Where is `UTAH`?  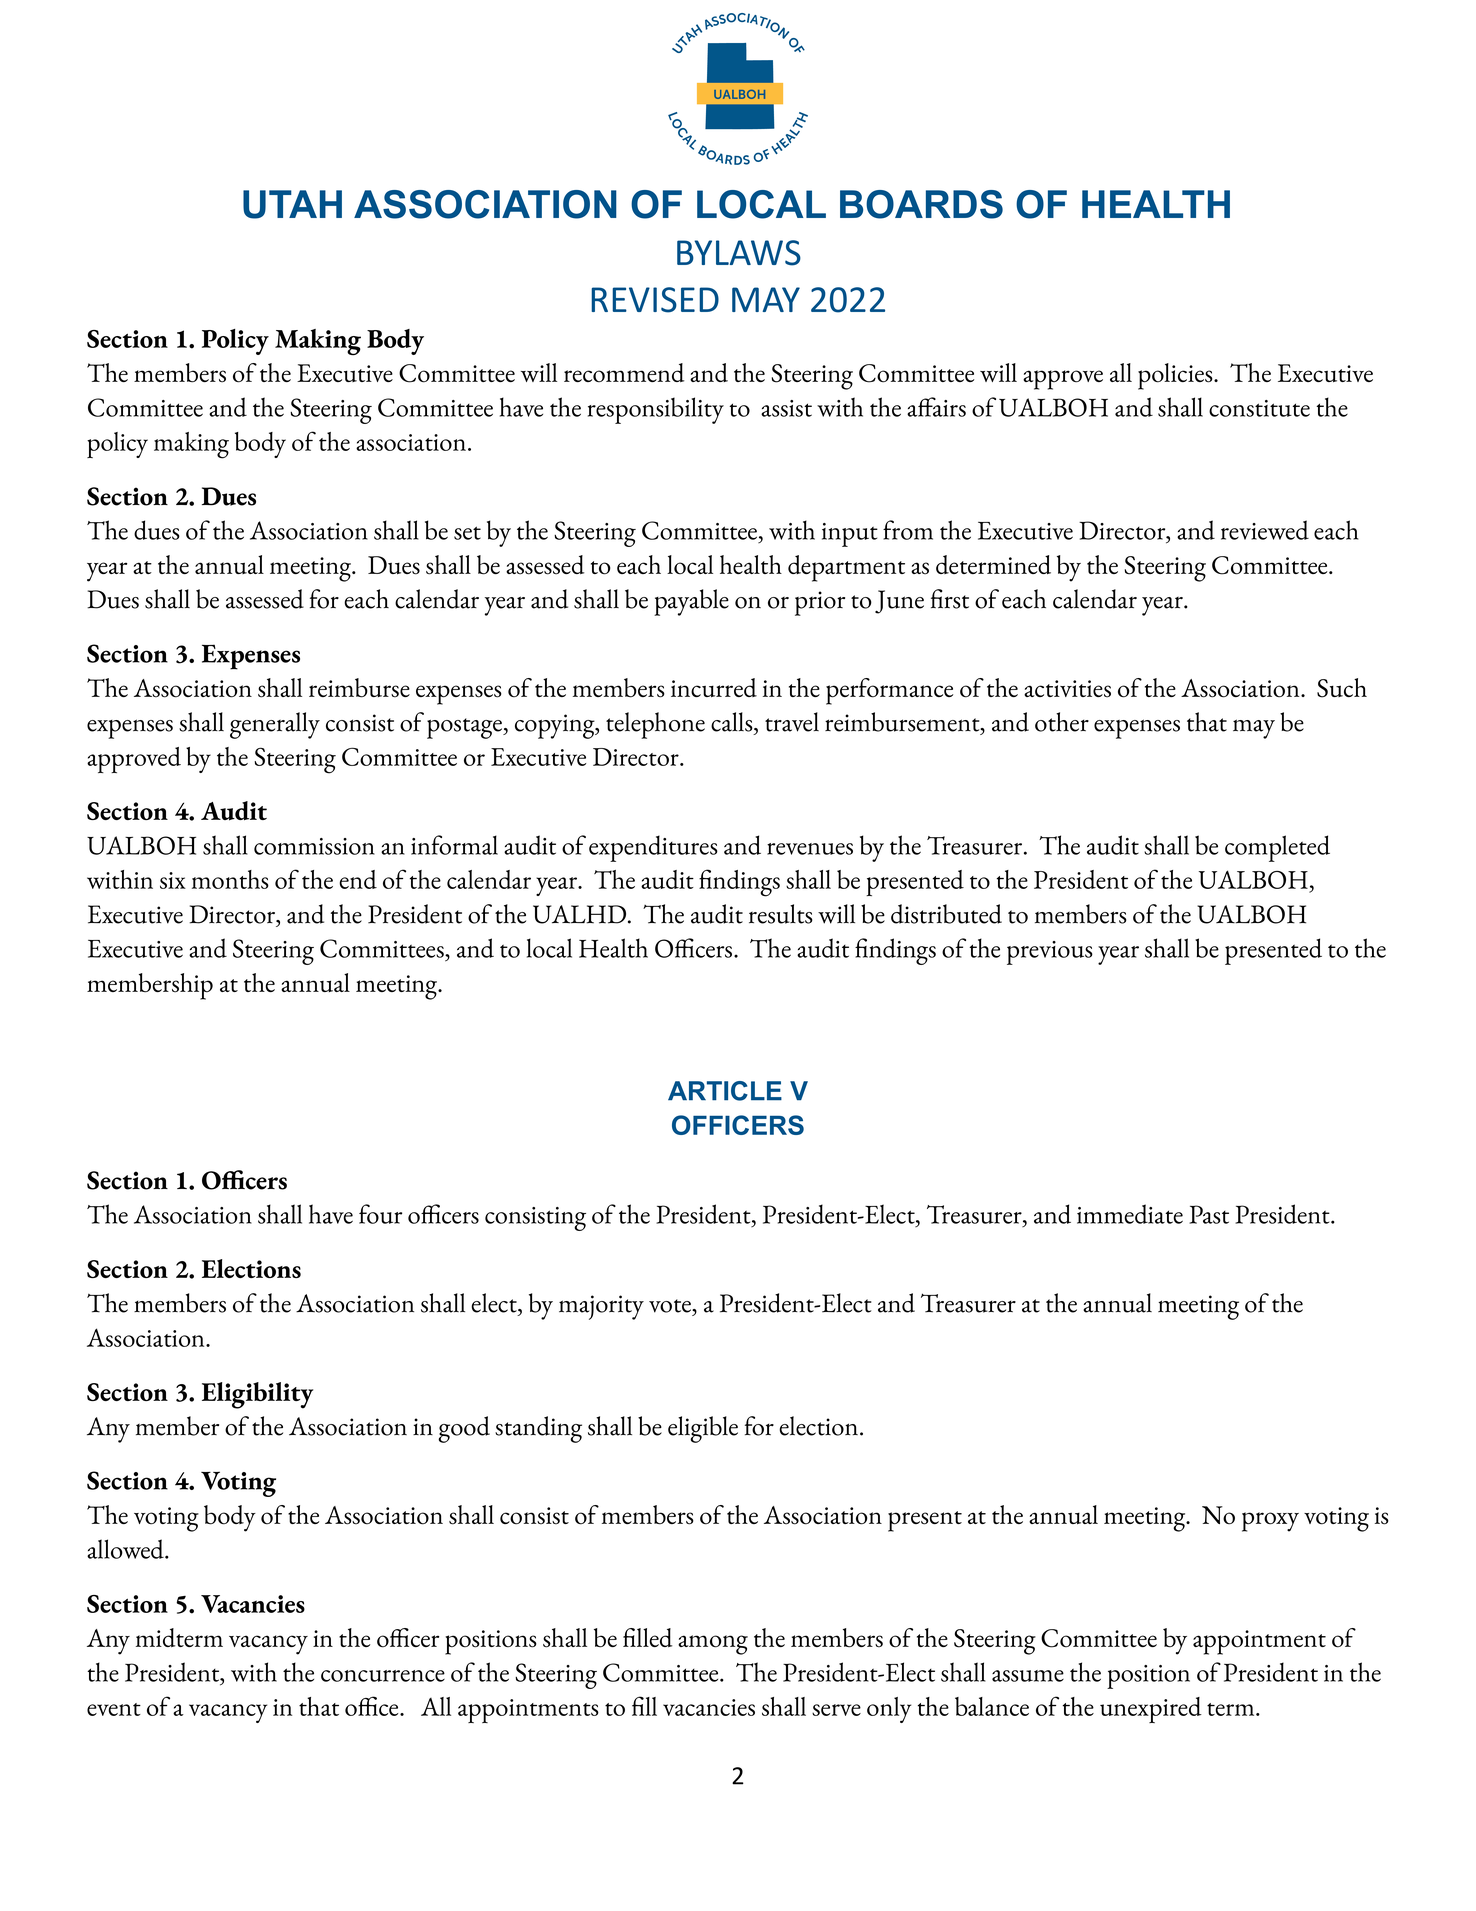
UTAH is located at coordinates (292, 204).
